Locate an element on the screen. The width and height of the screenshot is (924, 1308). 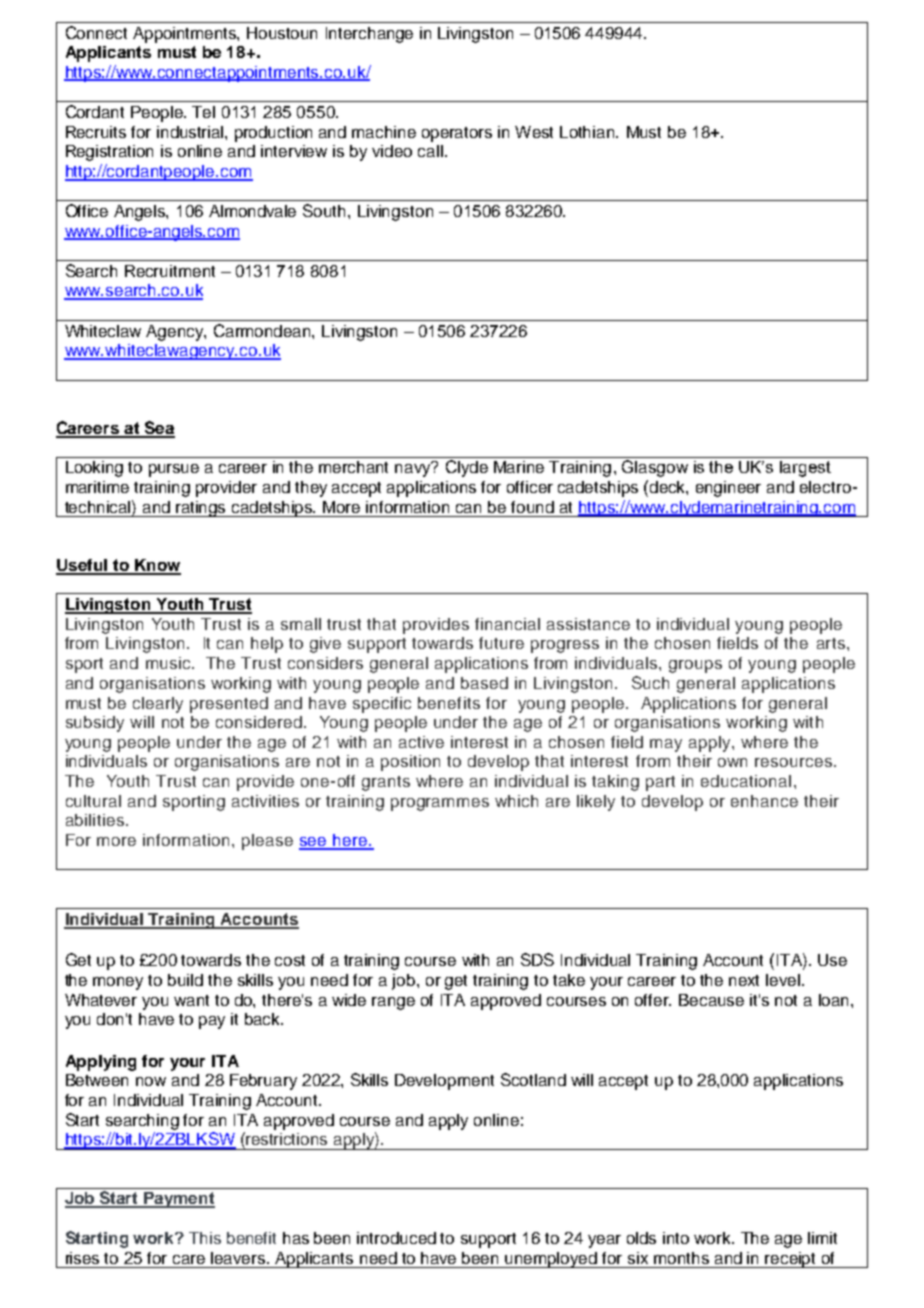
build is located at coordinates (185, 980).
